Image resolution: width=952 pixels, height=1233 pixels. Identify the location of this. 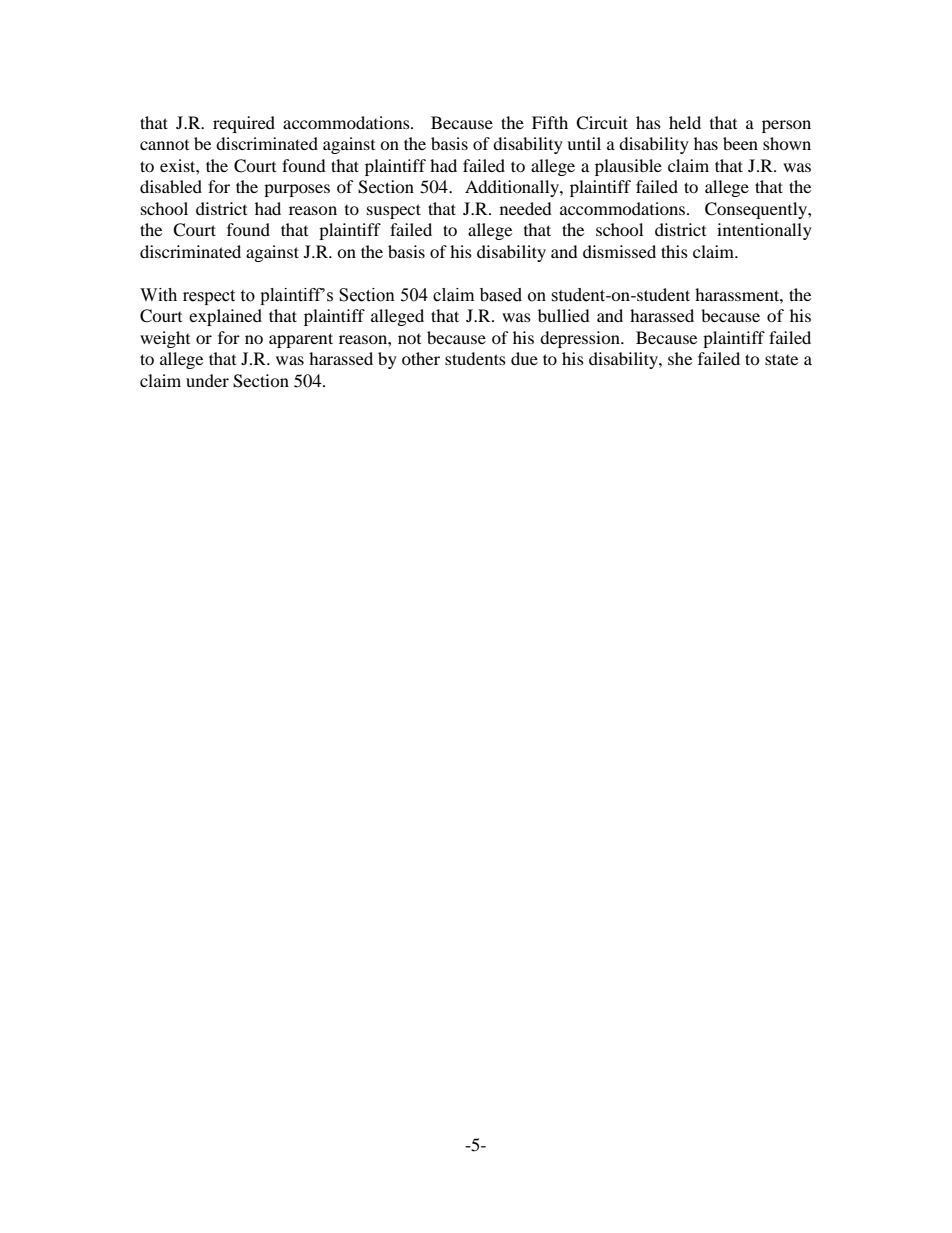
(674, 251).
